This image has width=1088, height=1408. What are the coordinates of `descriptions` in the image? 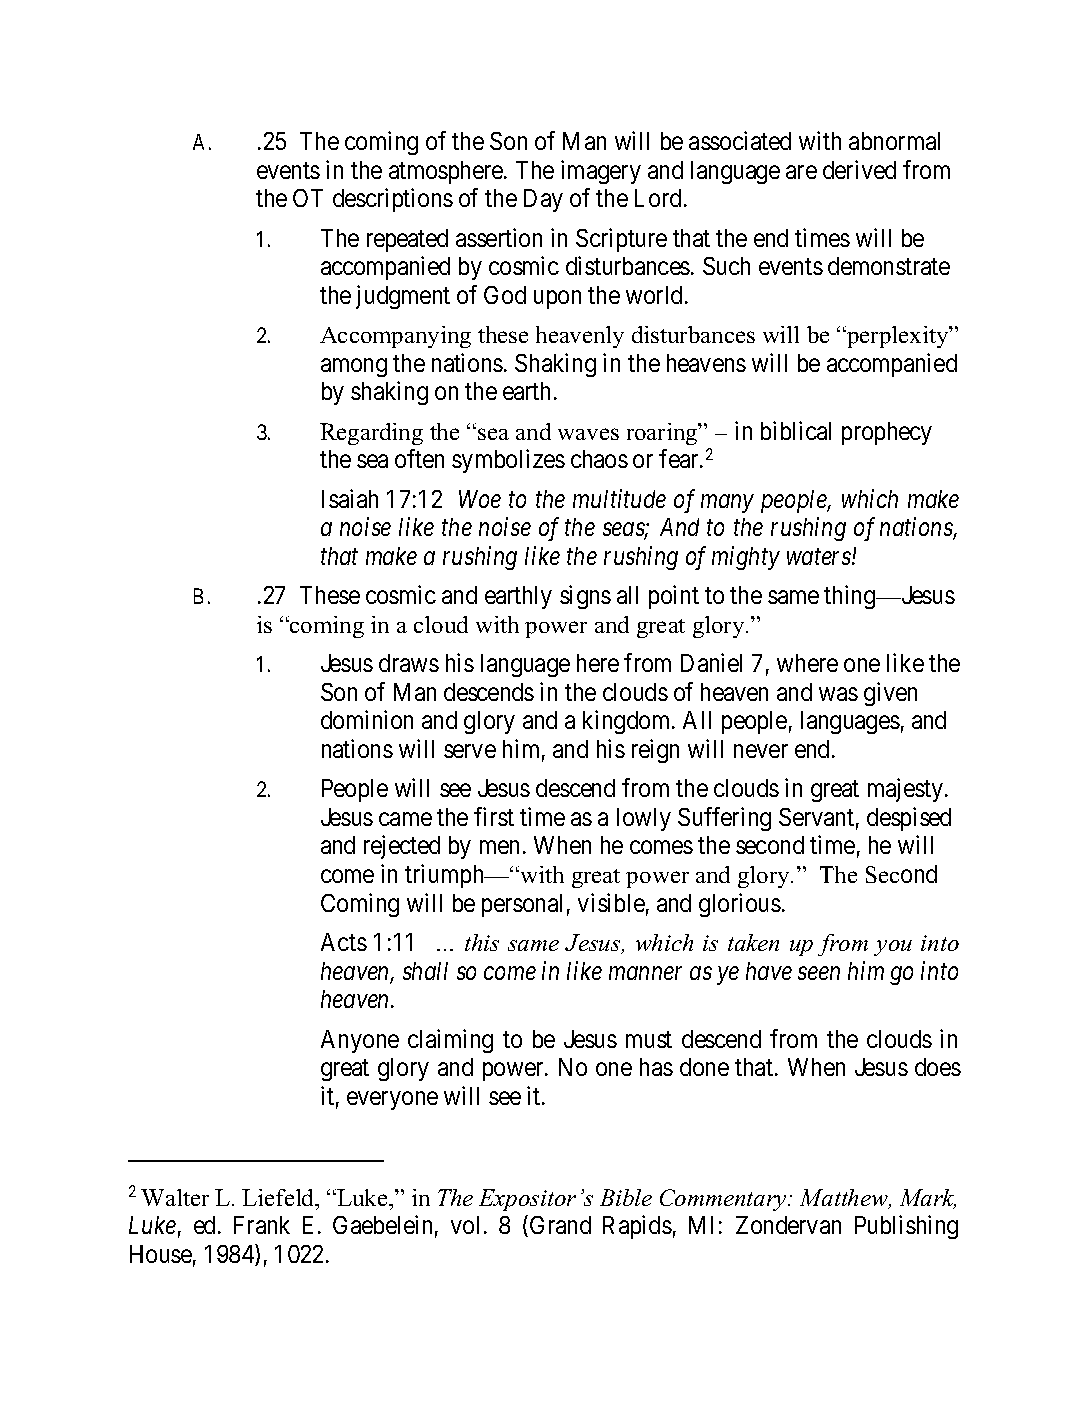 It's located at (393, 200).
